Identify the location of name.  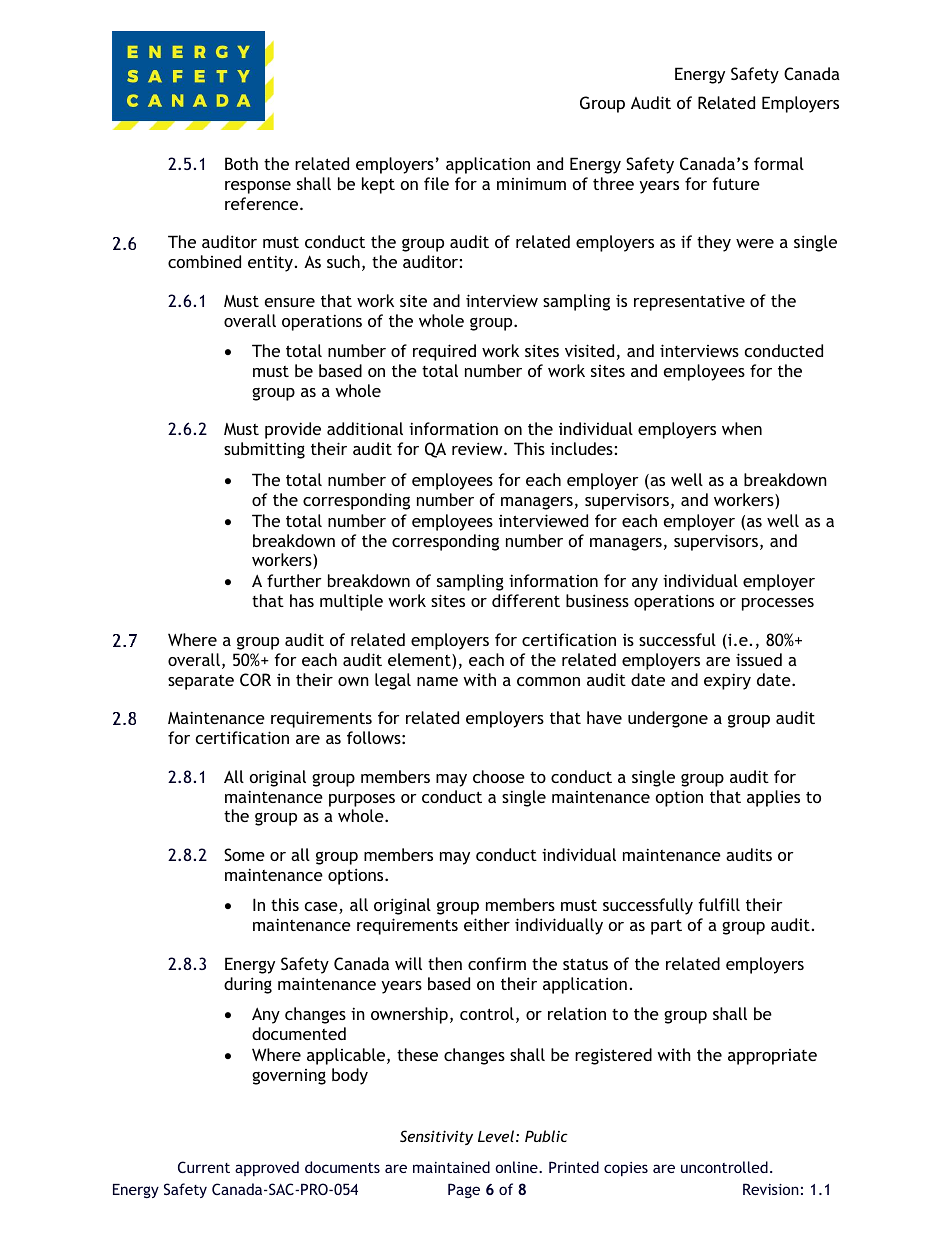
(437, 681).
